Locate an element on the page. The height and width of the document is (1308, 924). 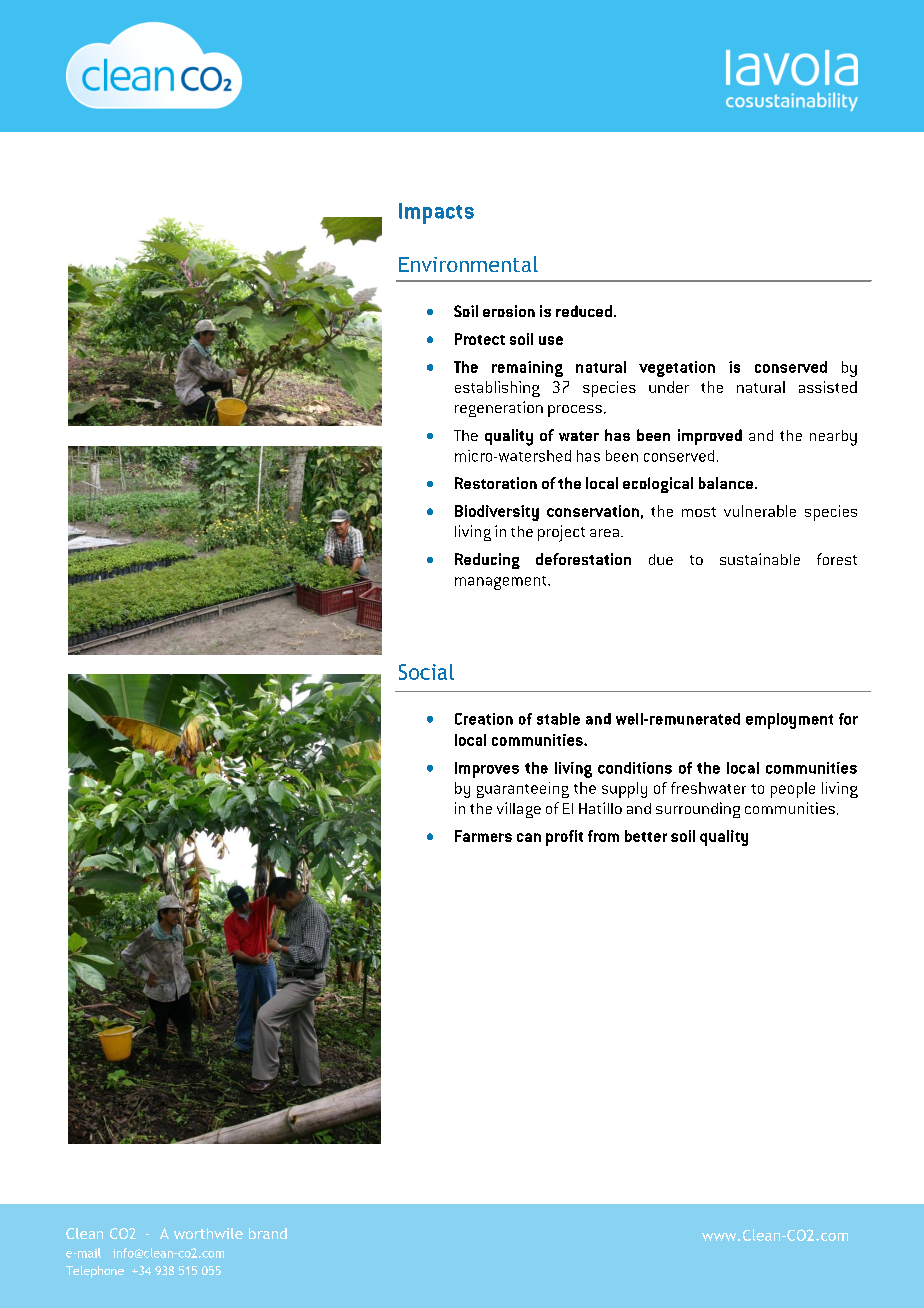
Farmers is located at coordinates (483, 836).
